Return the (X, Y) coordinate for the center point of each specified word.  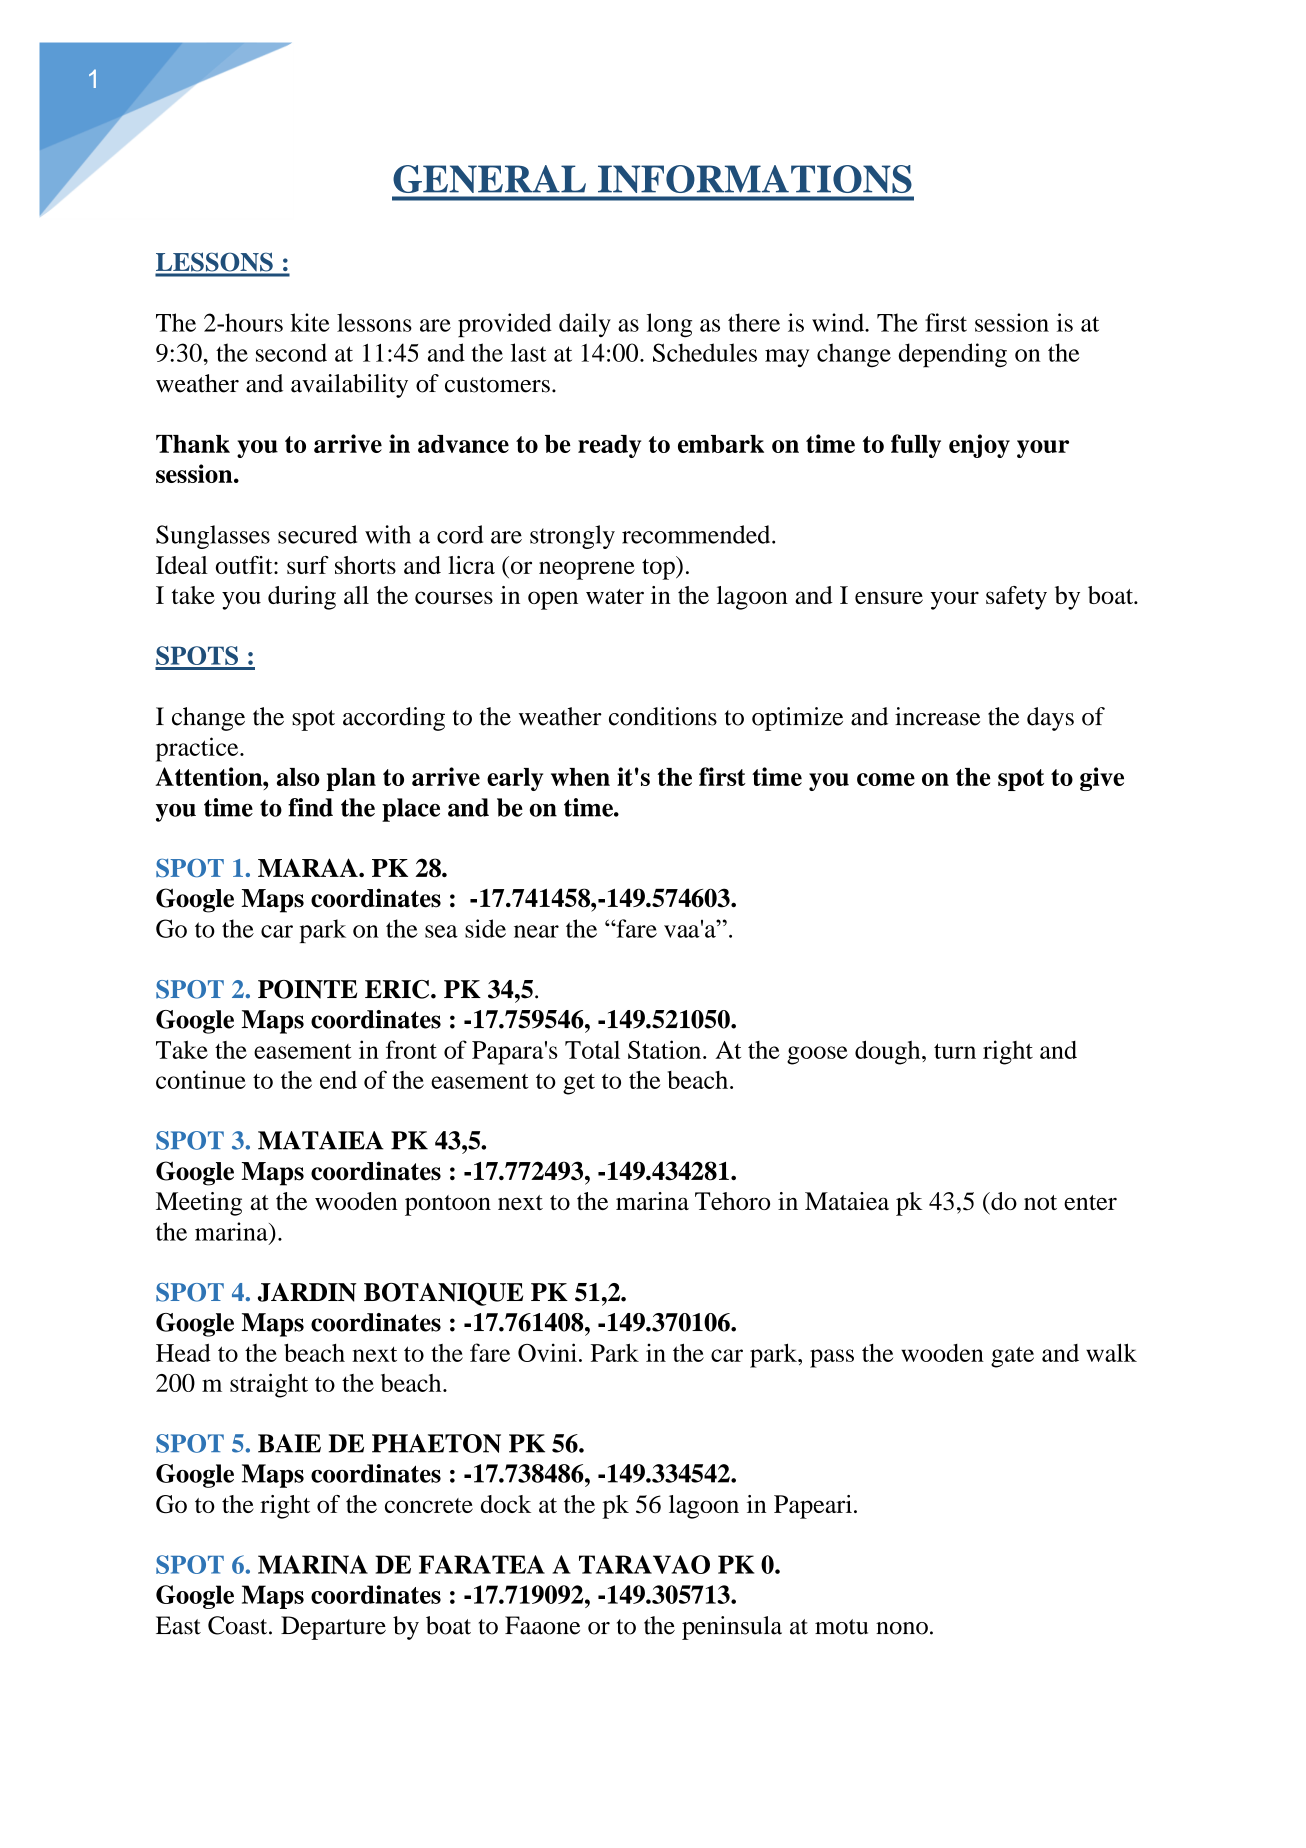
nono (902, 1628)
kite (310, 322)
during (302, 598)
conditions (663, 716)
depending (953, 355)
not (1040, 1202)
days (1050, 719)
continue (201, 1079)
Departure (333, 1628)
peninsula (732, 1628)
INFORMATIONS (754, 179)
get (579, 1084)
